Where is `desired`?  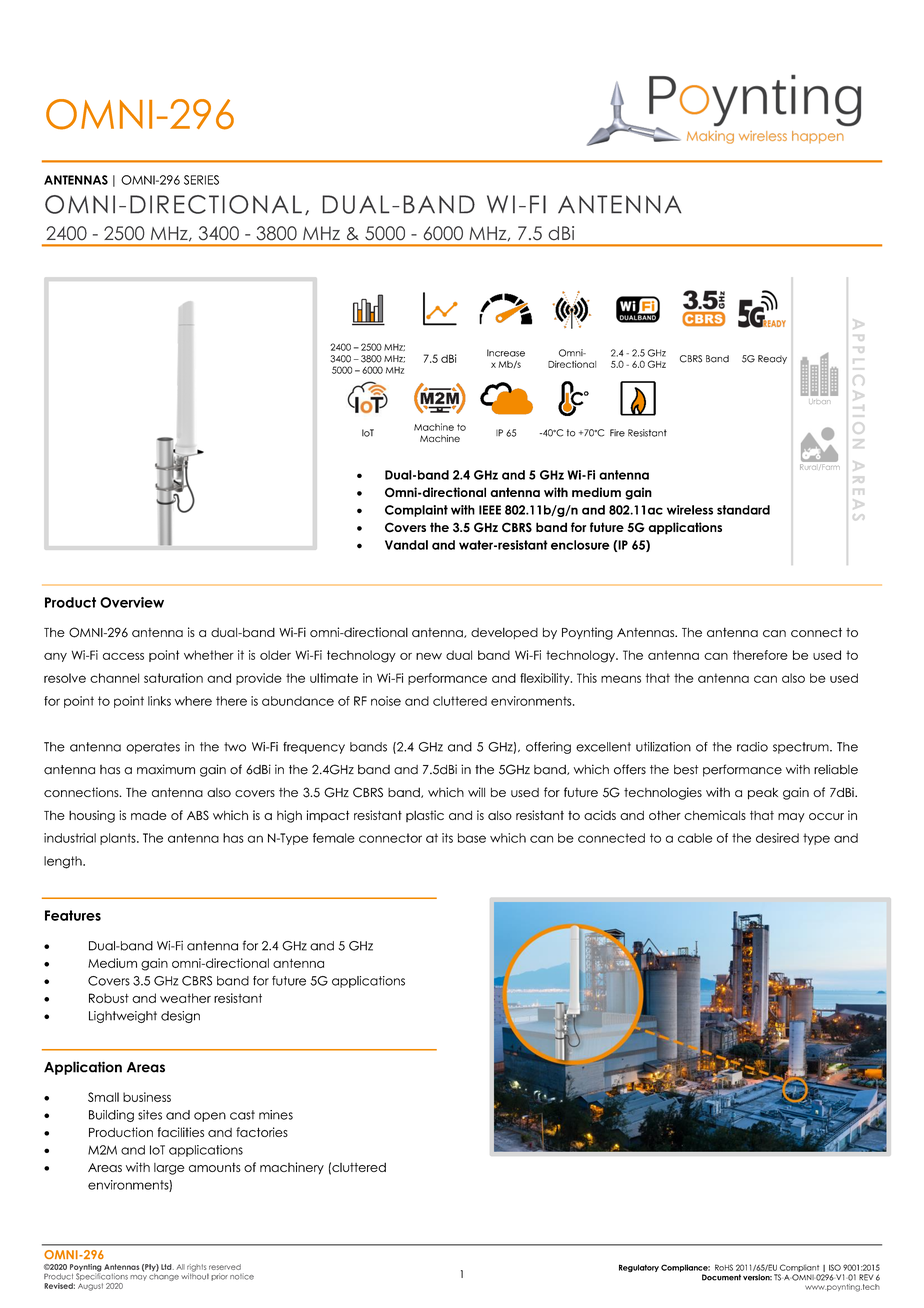 desired is located at coordinates (777, 838).
